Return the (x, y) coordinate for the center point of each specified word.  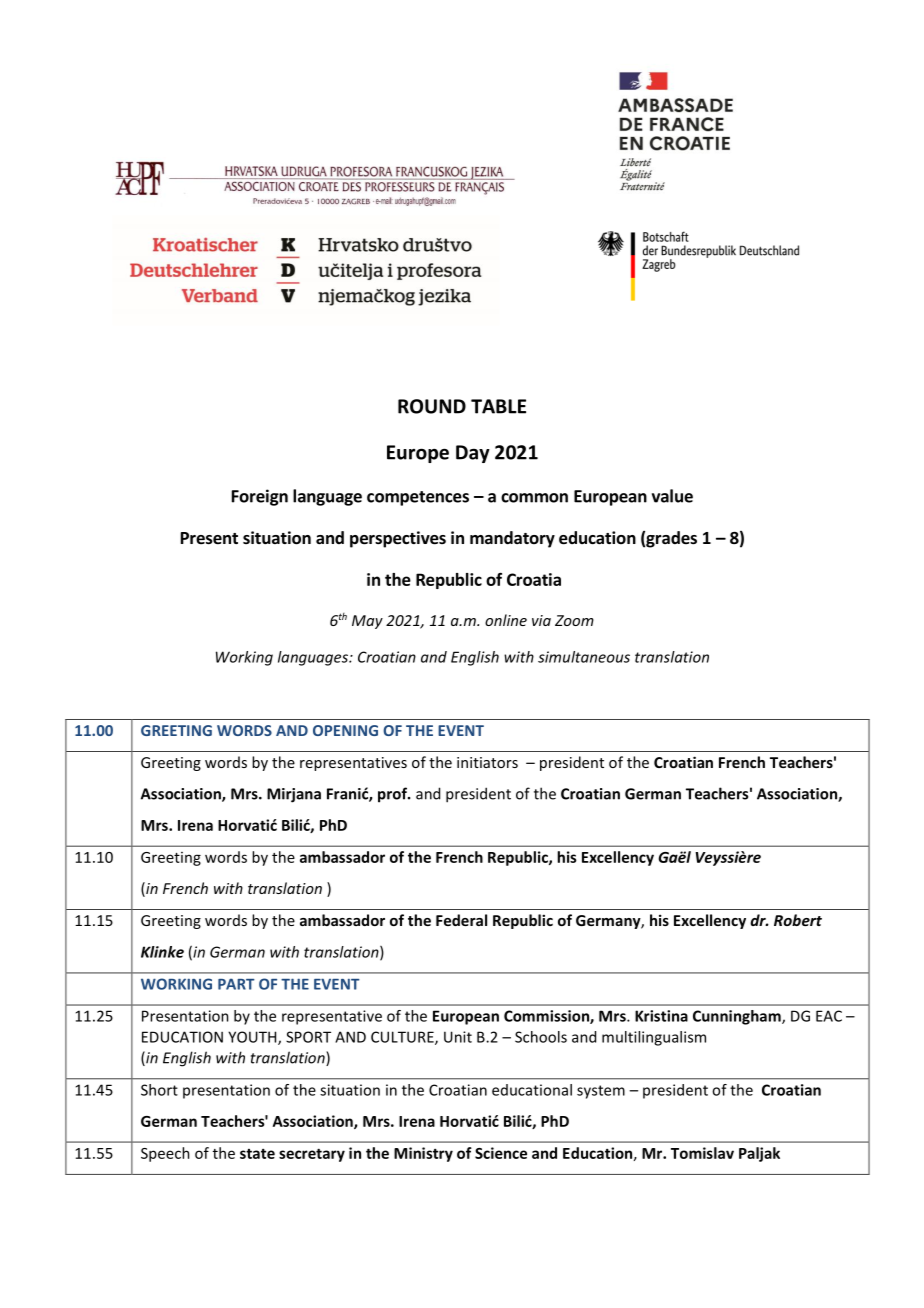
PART (236, 984)
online (506, 620)
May (367, 622)
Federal (461, 920)
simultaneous (584, 657)
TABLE (498, 406)
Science (501, 1153)
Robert (798, 920)
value (672, 496)
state (257, 1154)
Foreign (260, 497)
